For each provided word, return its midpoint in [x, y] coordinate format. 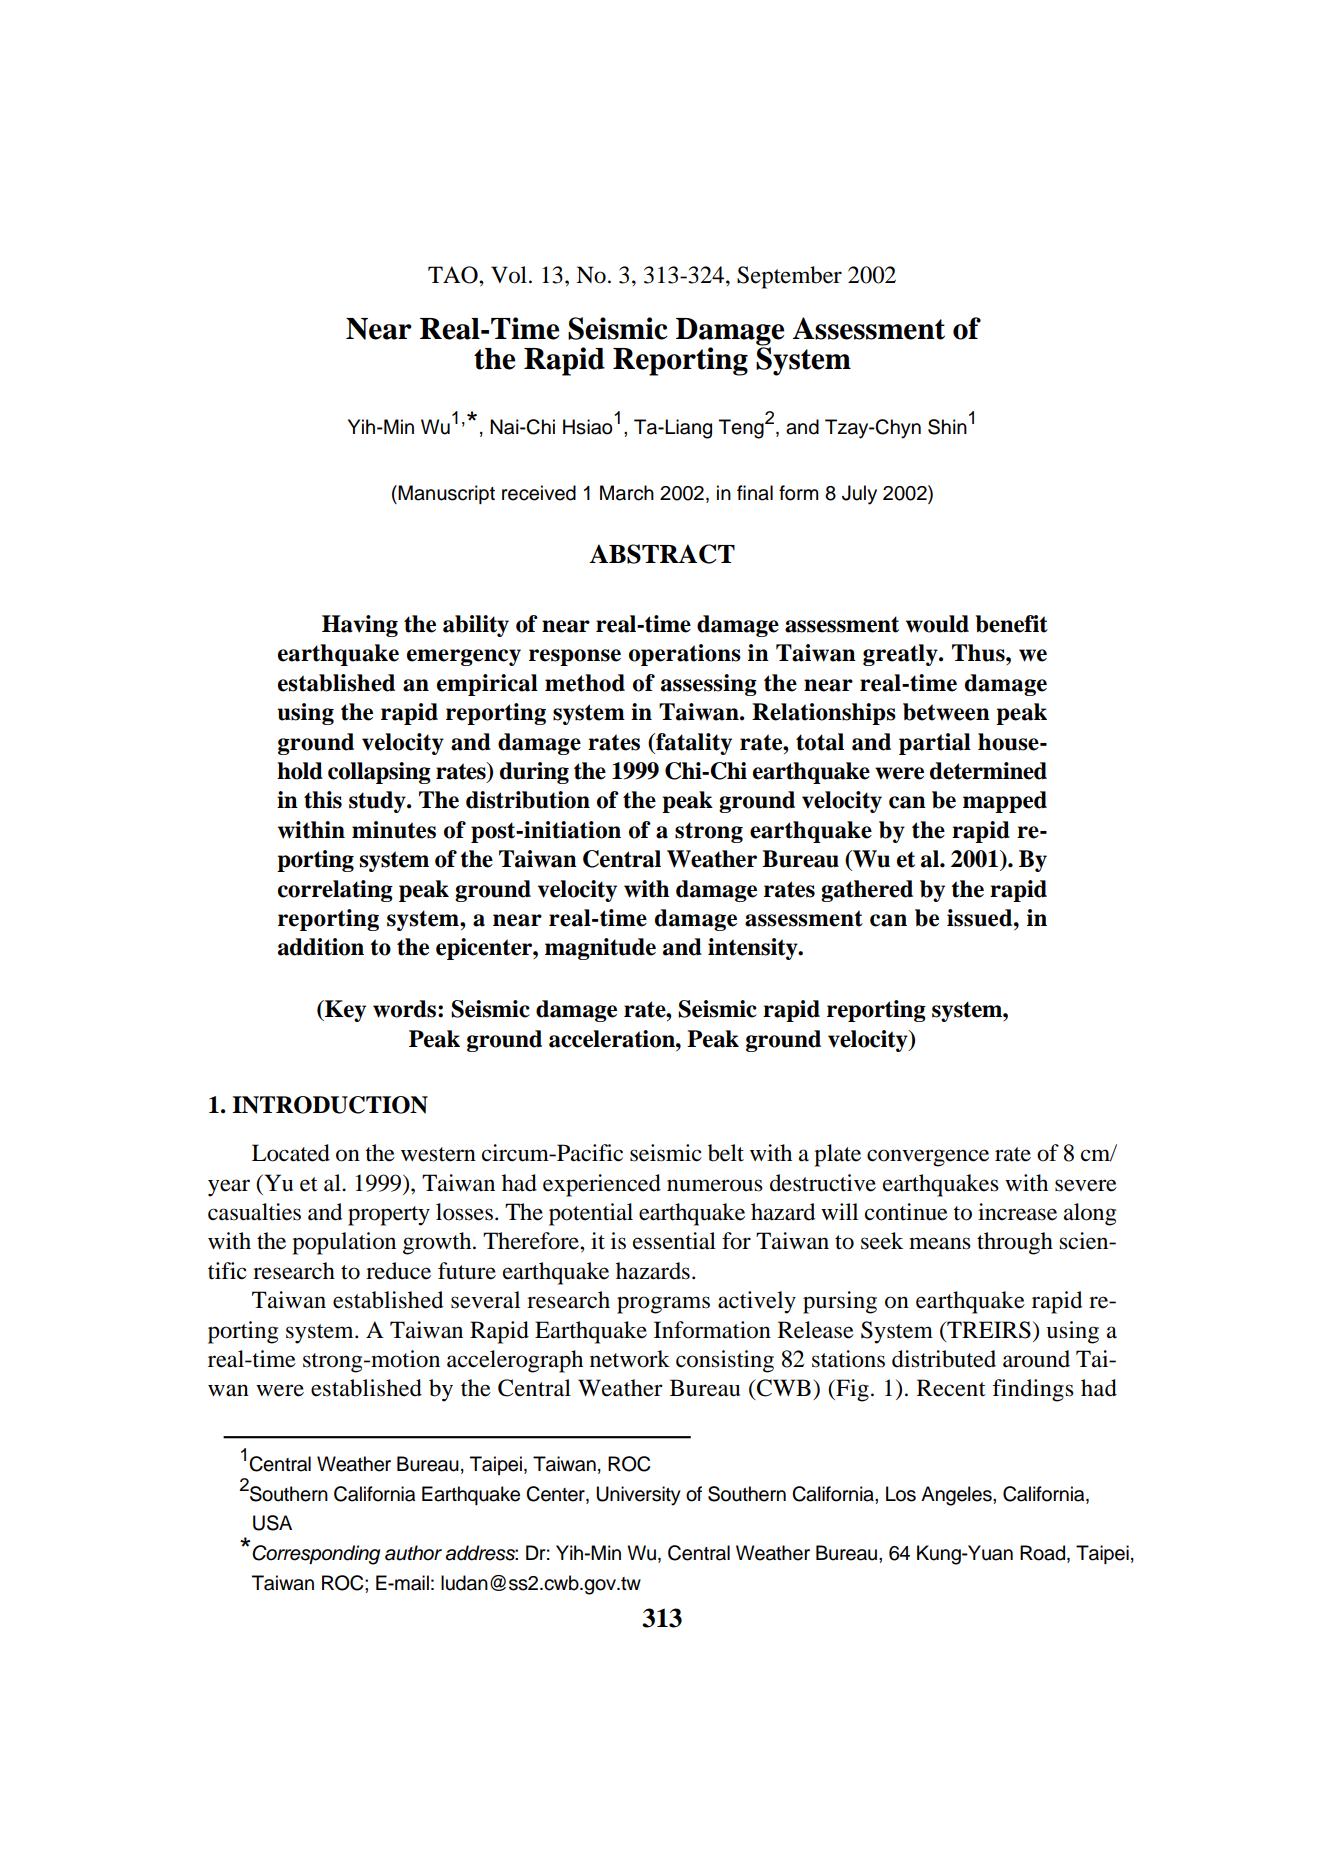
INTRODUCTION [330, 1105]
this [323, 800]
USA [272, 1523]
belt [726, 1153]
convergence [928, 1158]
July [859, 495]
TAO [454, 275]
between [946, 712]
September [789, 277]
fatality [693, 744]
